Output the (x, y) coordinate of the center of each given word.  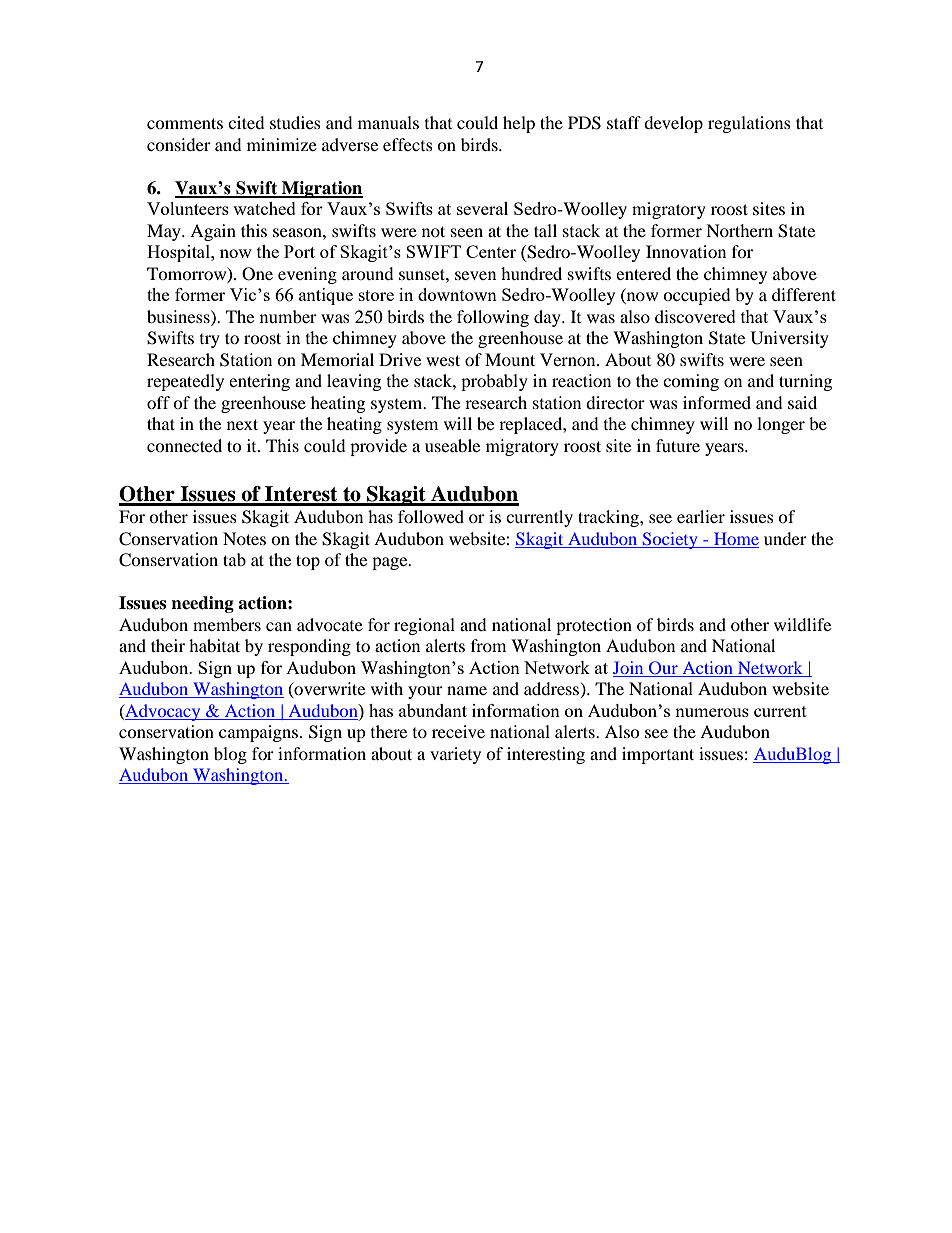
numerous (712, 712)
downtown (457, 294)
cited (246, 122)
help (519, 124)
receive (458, 731)
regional (424, 626)
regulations (749, 124)
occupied (697, 296)
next (242, 424)
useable (452, 445)
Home (736, 538)
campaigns (260, 733)
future (678, 445)
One (257, 274)
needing (202, 604)
